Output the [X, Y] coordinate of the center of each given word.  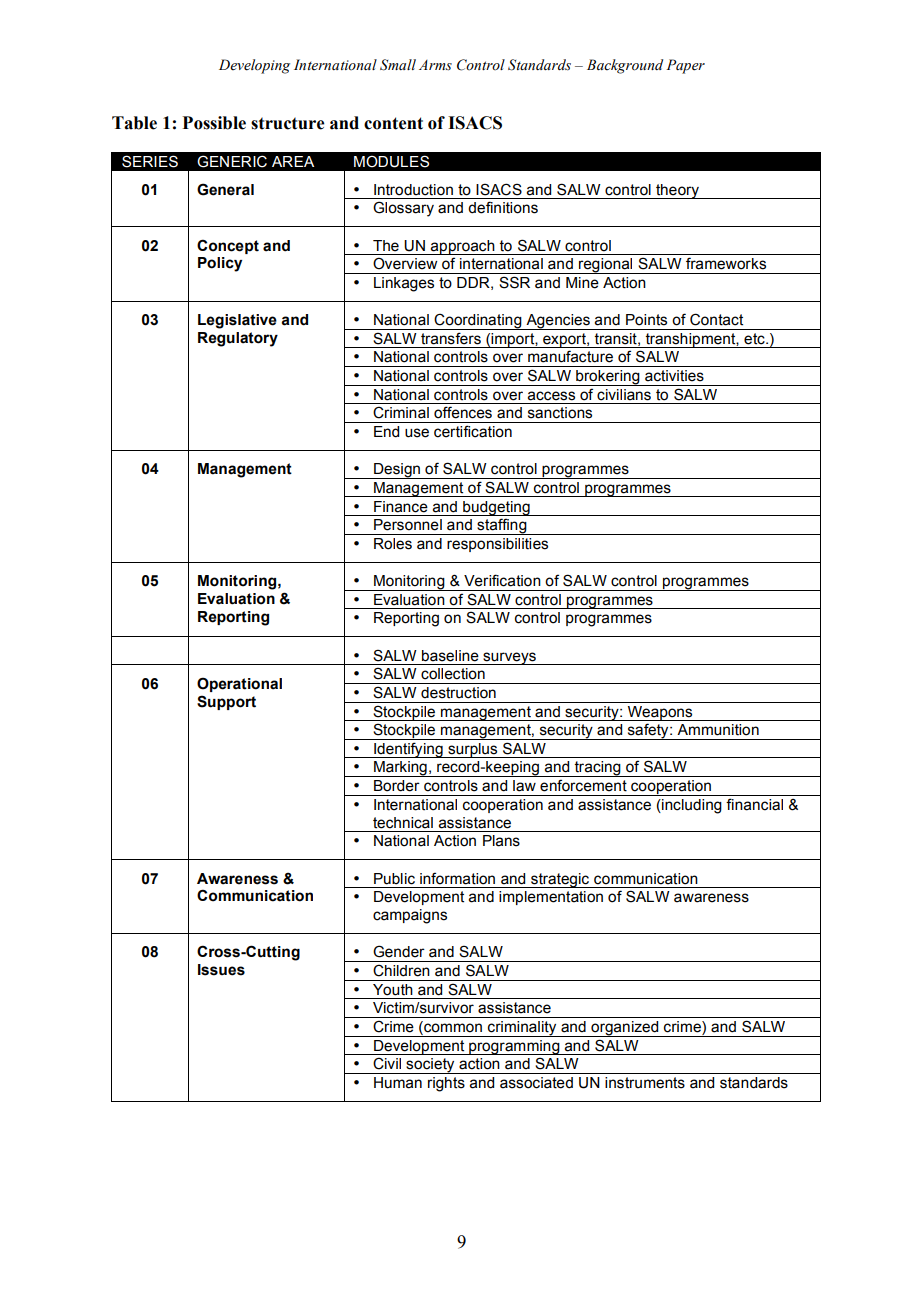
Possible [214, 123]
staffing [502, 526]
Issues [221, 970]
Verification [502, 580]
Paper [685, 66]
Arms [435, 65]
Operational [239, 684]
